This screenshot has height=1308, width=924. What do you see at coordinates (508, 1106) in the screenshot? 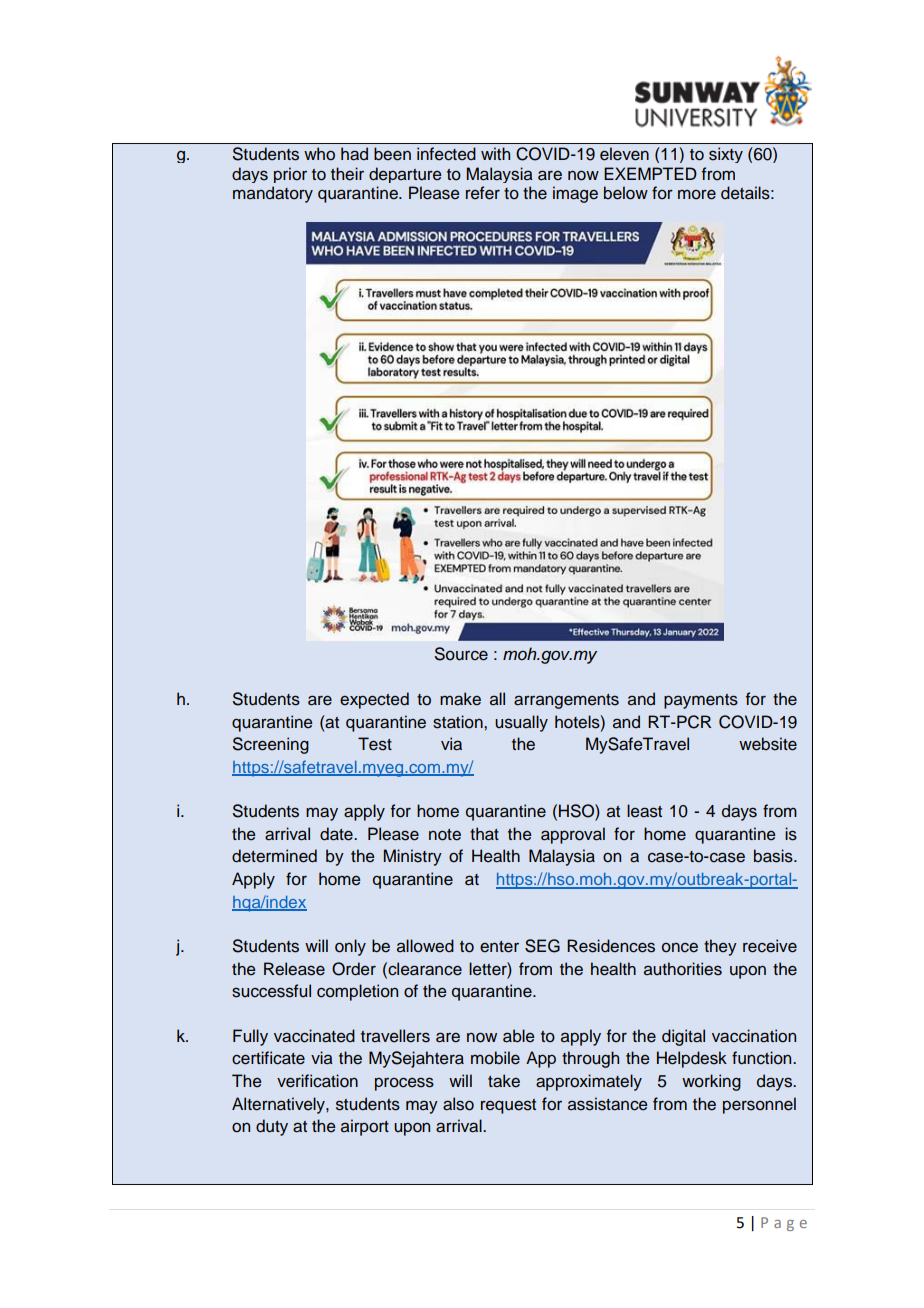
I see `request` at bounding box center [508, 1106].
